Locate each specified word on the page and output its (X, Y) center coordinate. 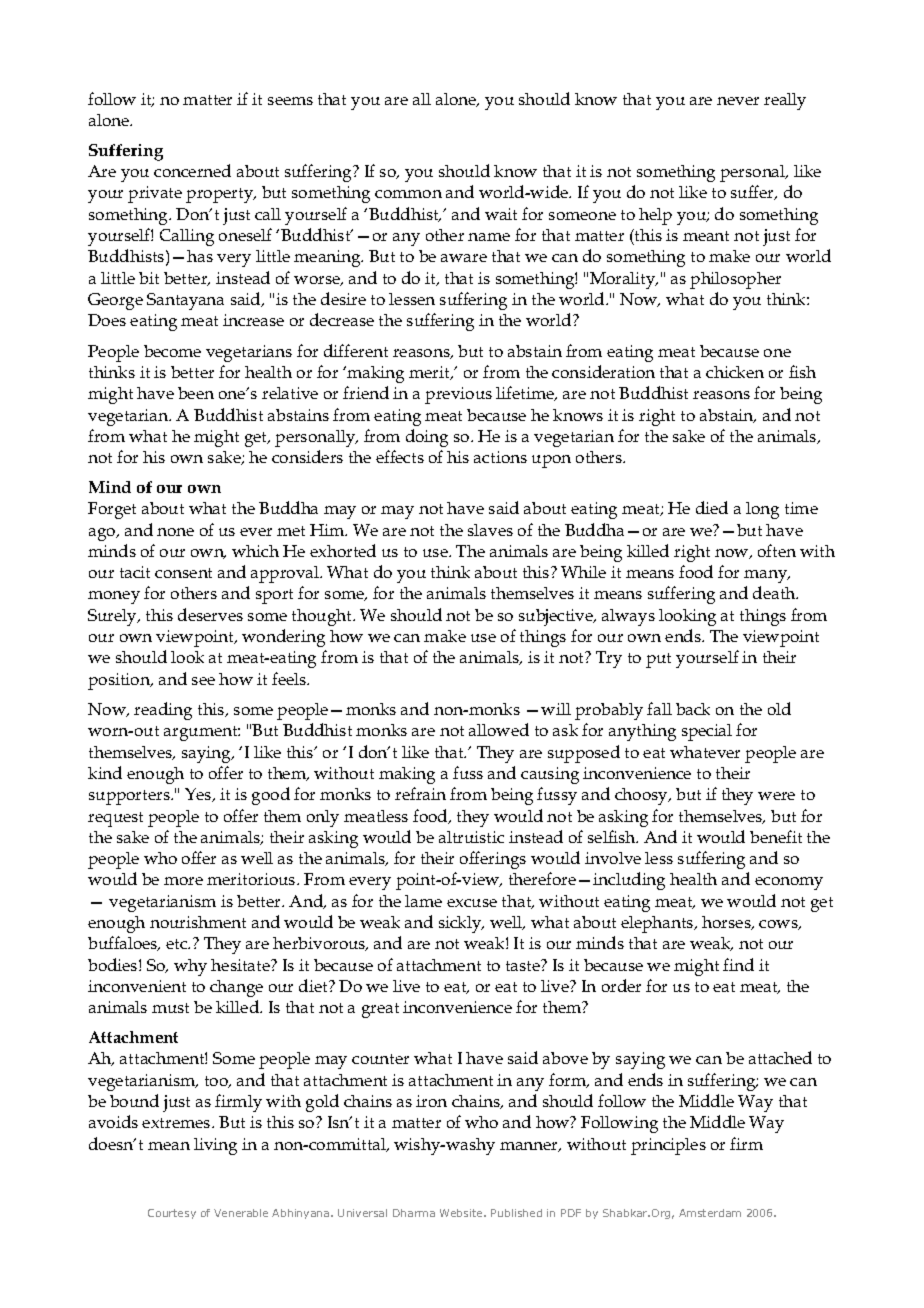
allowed (499, 729)
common (408, 194)
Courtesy (172, 1214)
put (658, 660)
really (785, 101)
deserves (210, 614)
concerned (192, 170)
